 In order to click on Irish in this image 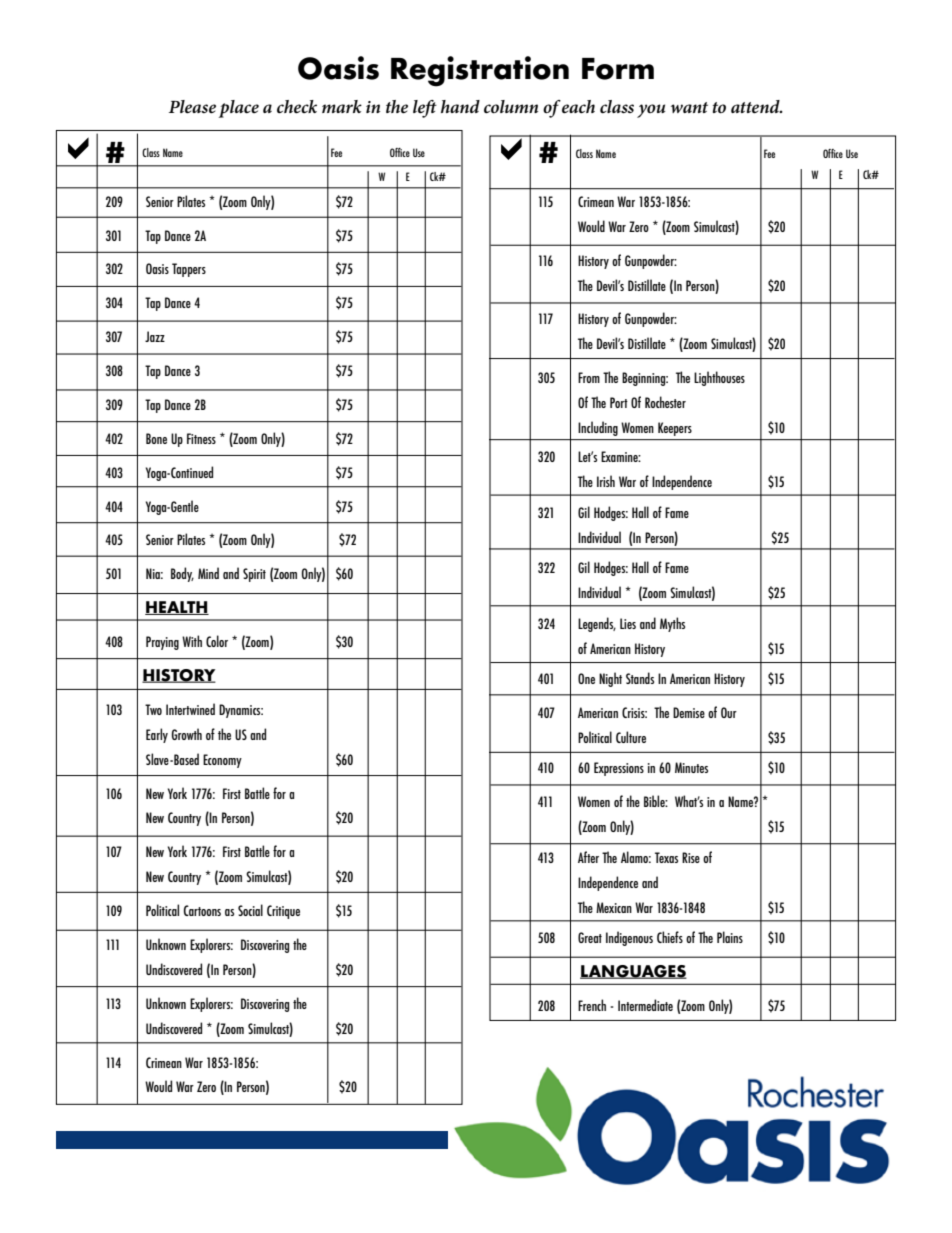, I will do `click(606, 481)`.
